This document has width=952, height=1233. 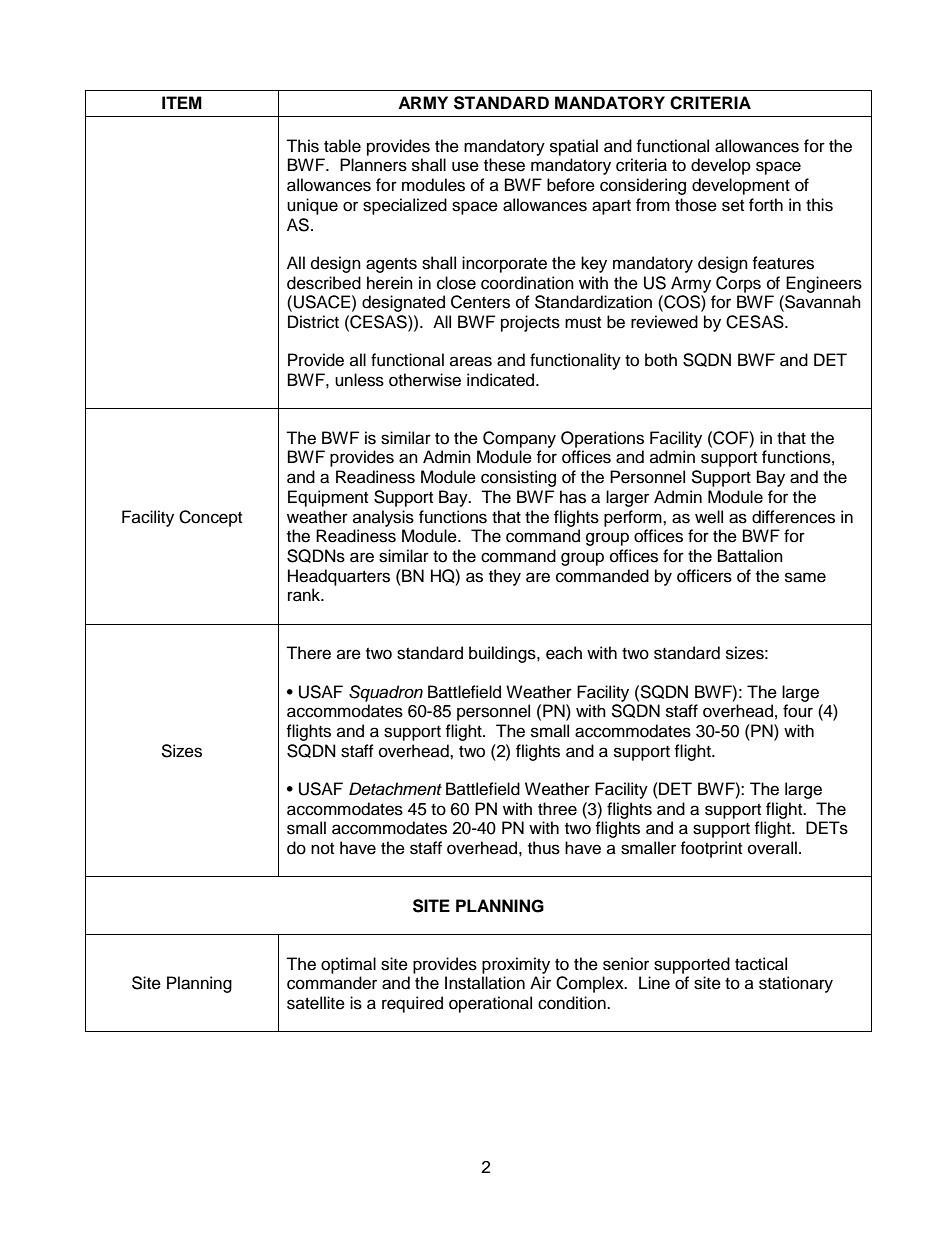 I want to click on tactical, so click(x=761, y=964).
